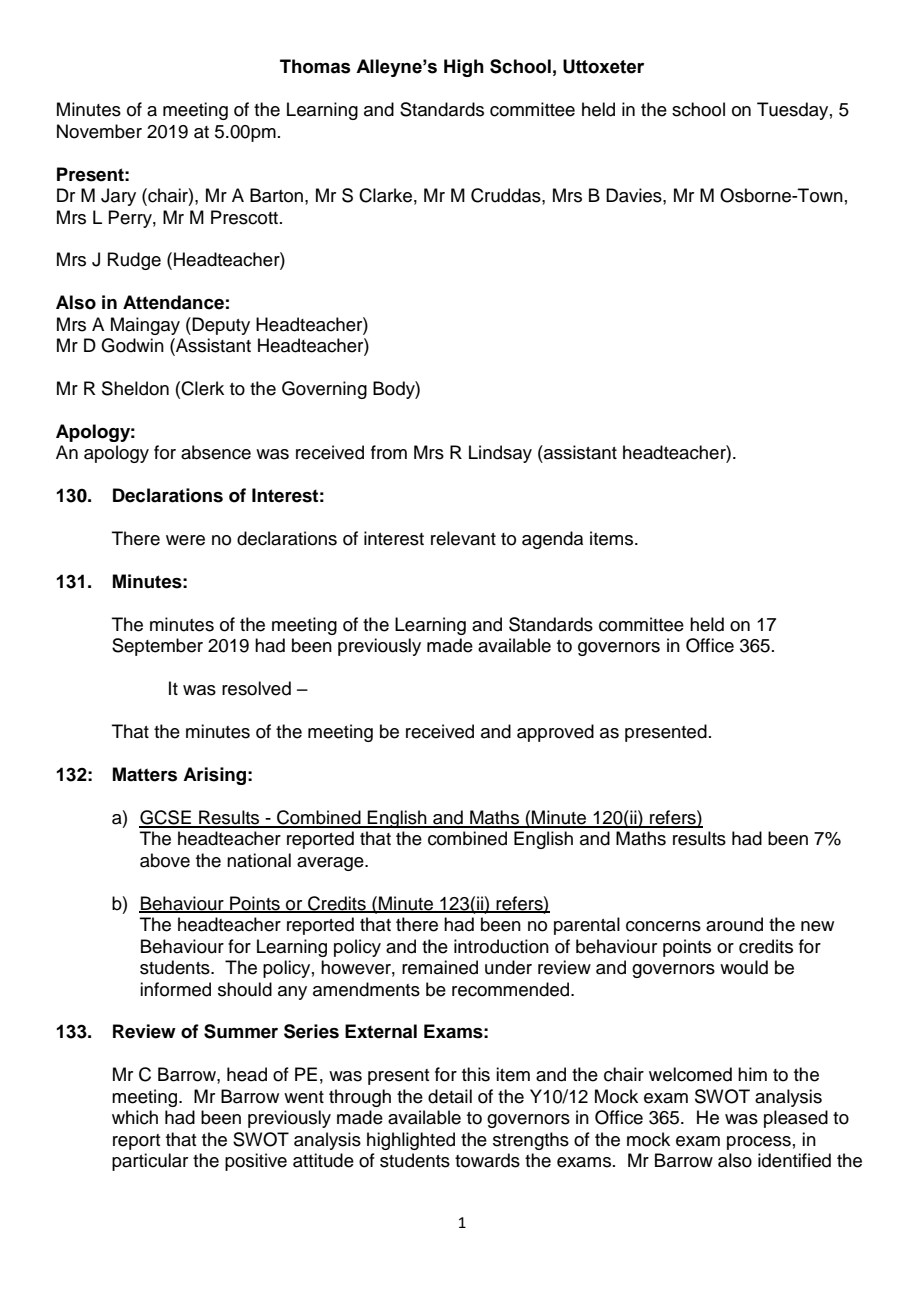  I want to click on which, so click(135, 1117).
